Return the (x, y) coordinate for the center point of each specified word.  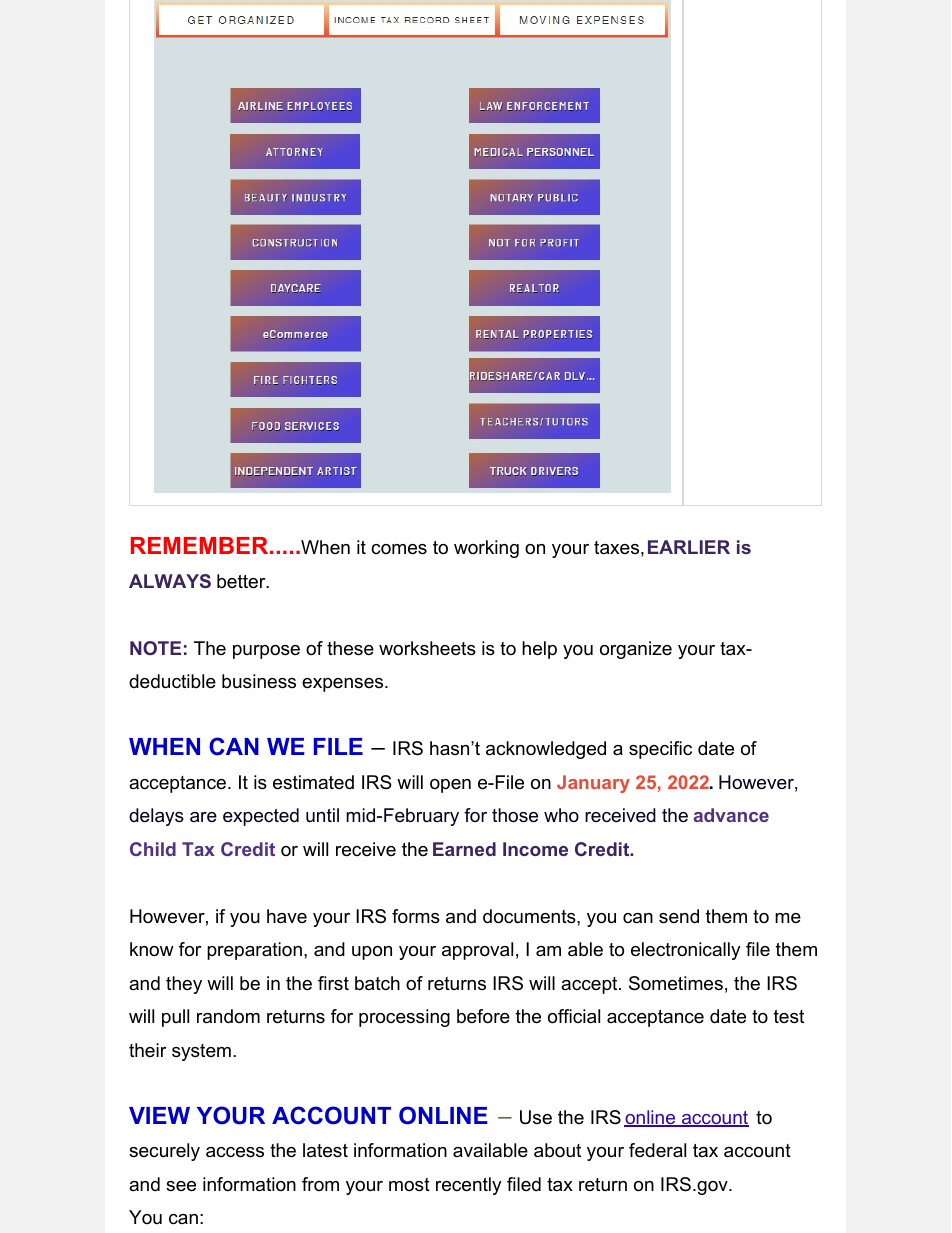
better (242, 581)
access (235, 1152)
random (228, 1016)
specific (660, 750)
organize (636, 650)
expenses (344, 685)
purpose (266, 652)
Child (153, 849)
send (679, 916)
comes (399, 549)
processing (404, 1018)
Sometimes (676, 983)
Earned (464, 849)
